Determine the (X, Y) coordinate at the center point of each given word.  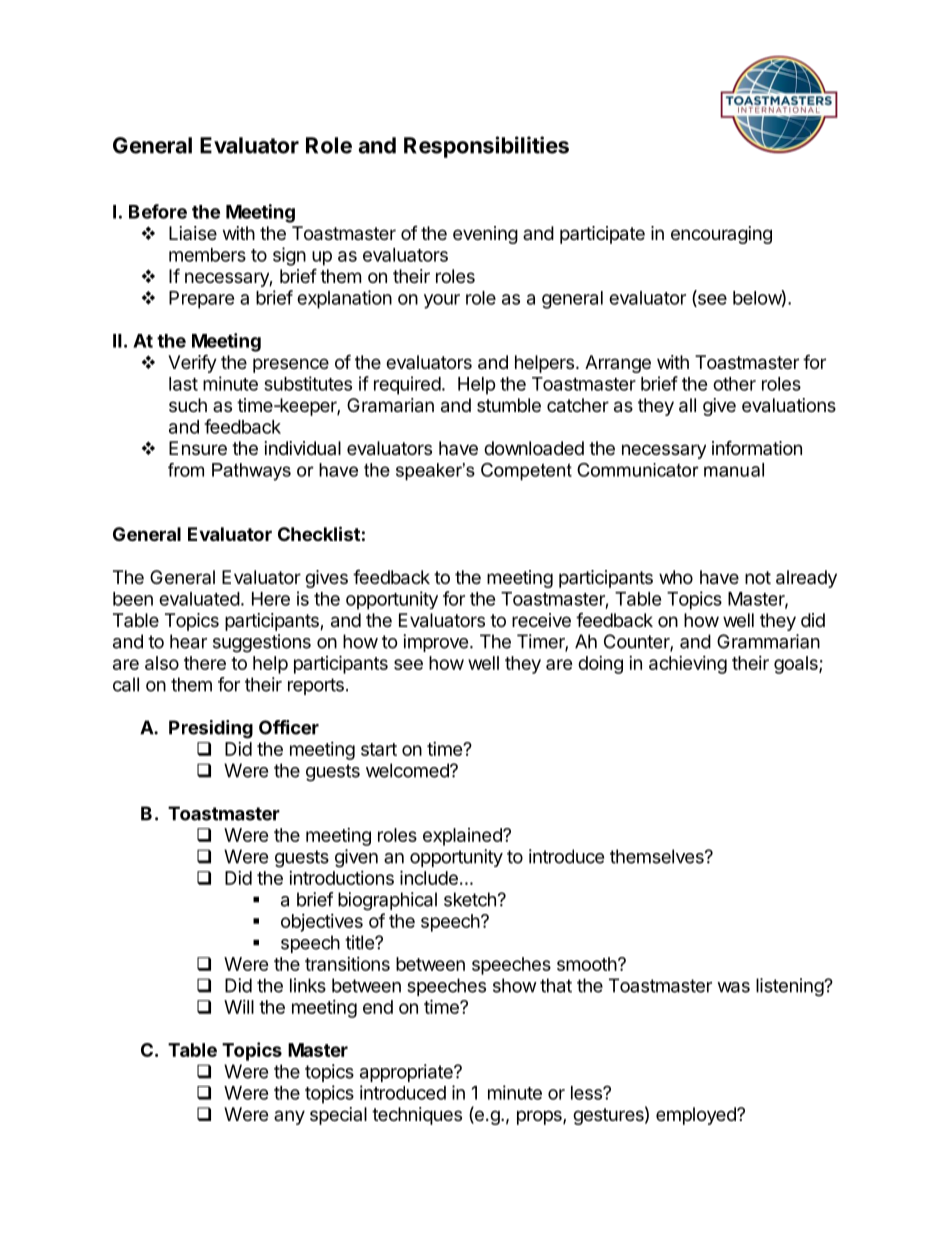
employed (697, 1116)
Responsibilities (486, 147)
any (289, 1117)
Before (158, 211)
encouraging (721, 235)
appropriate (407, 1073)
